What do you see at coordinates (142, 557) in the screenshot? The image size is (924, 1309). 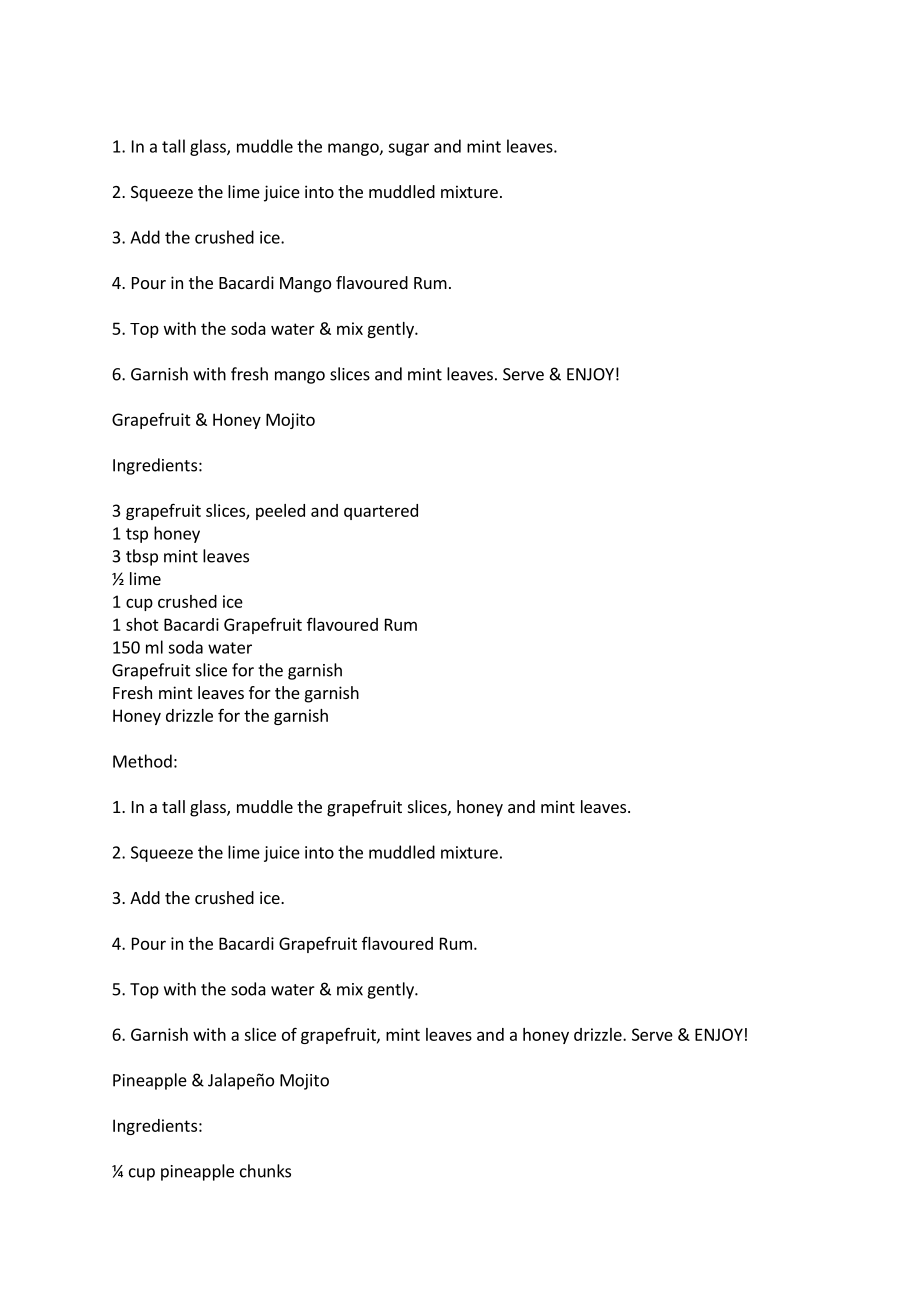 I see `tbsp` at bounding box center [142, 557].
